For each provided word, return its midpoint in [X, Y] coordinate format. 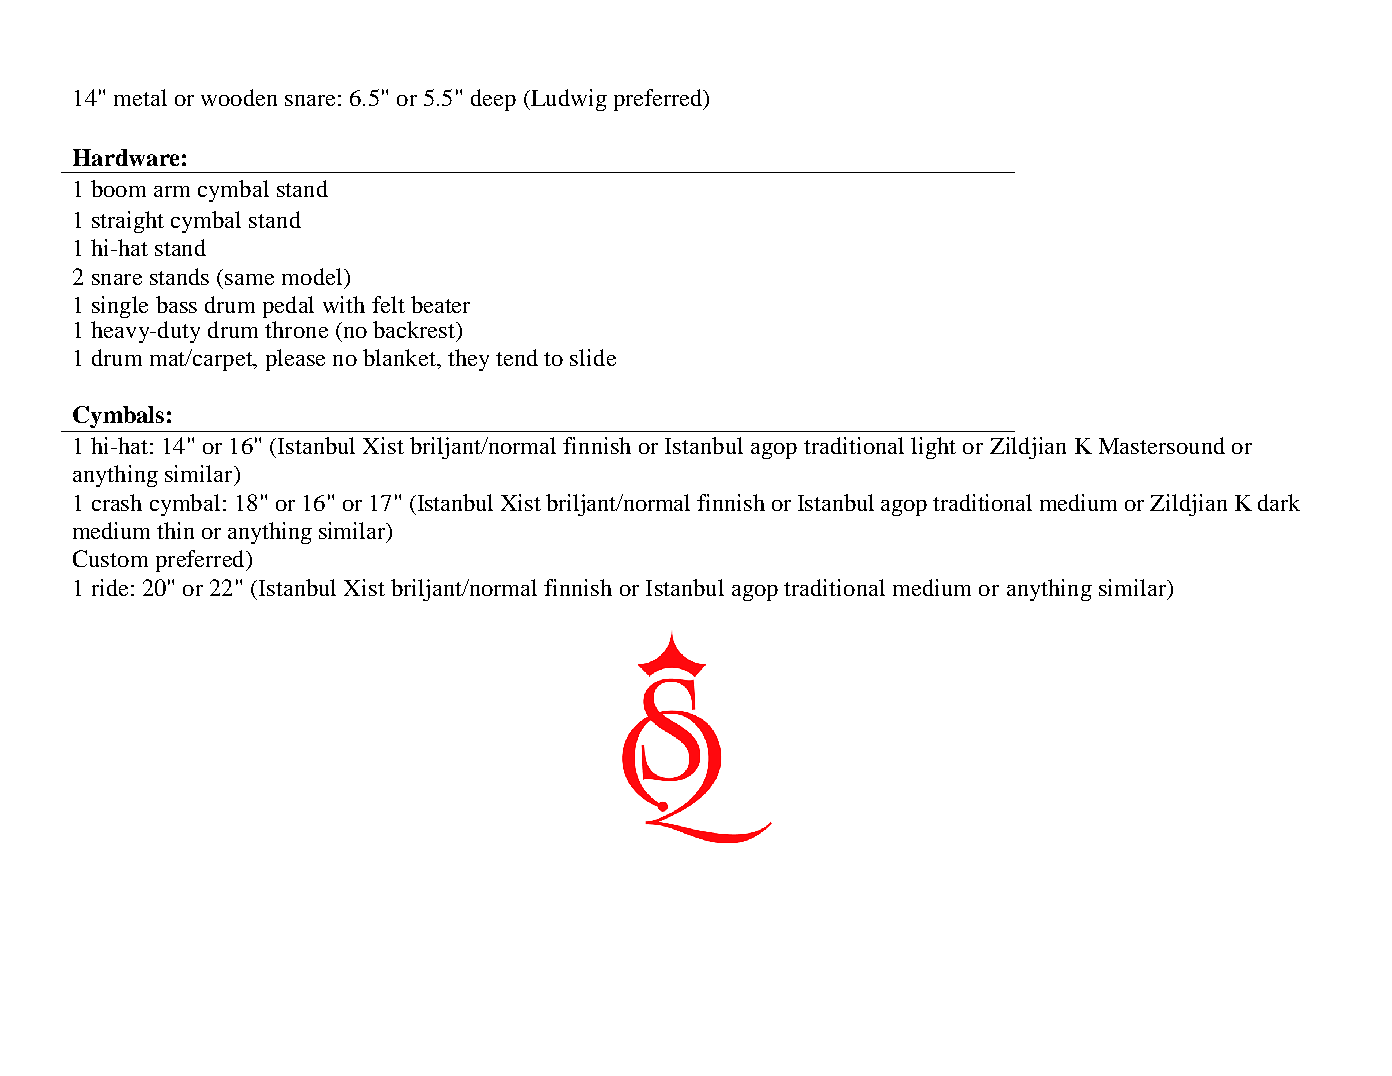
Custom [110, 558]
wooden [239, 97]
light [933, 448]
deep [493, 100]
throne [296, 329]
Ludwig [568, 100]
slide [593, 357]
